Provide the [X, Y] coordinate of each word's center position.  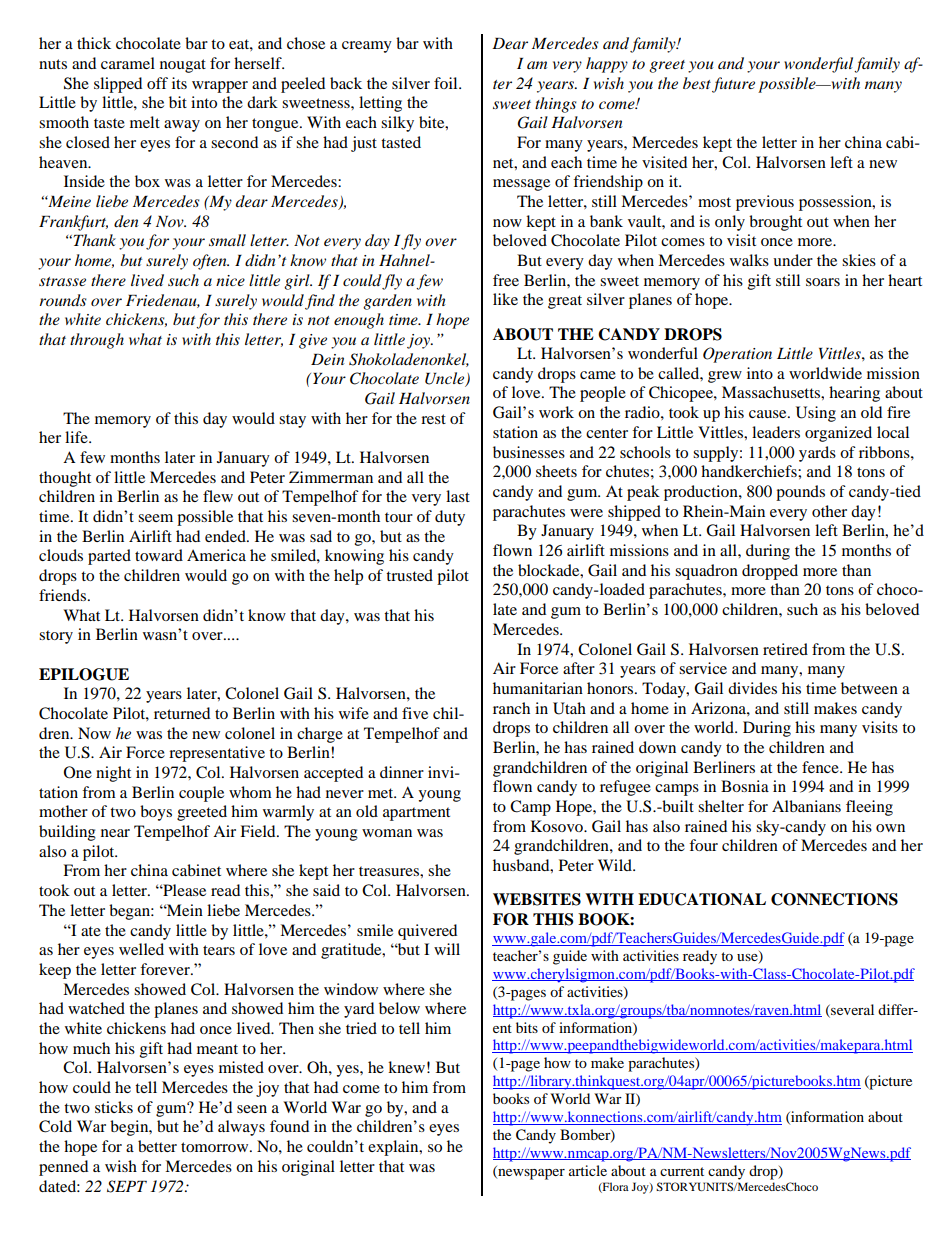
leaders [776, 432]
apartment [416, 814]
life [77, 437]
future [733, 85]
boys [156, 813]
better [157, 1146]
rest [433, 419]
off [157, 83]
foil [447, 83]
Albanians [806, 806]
